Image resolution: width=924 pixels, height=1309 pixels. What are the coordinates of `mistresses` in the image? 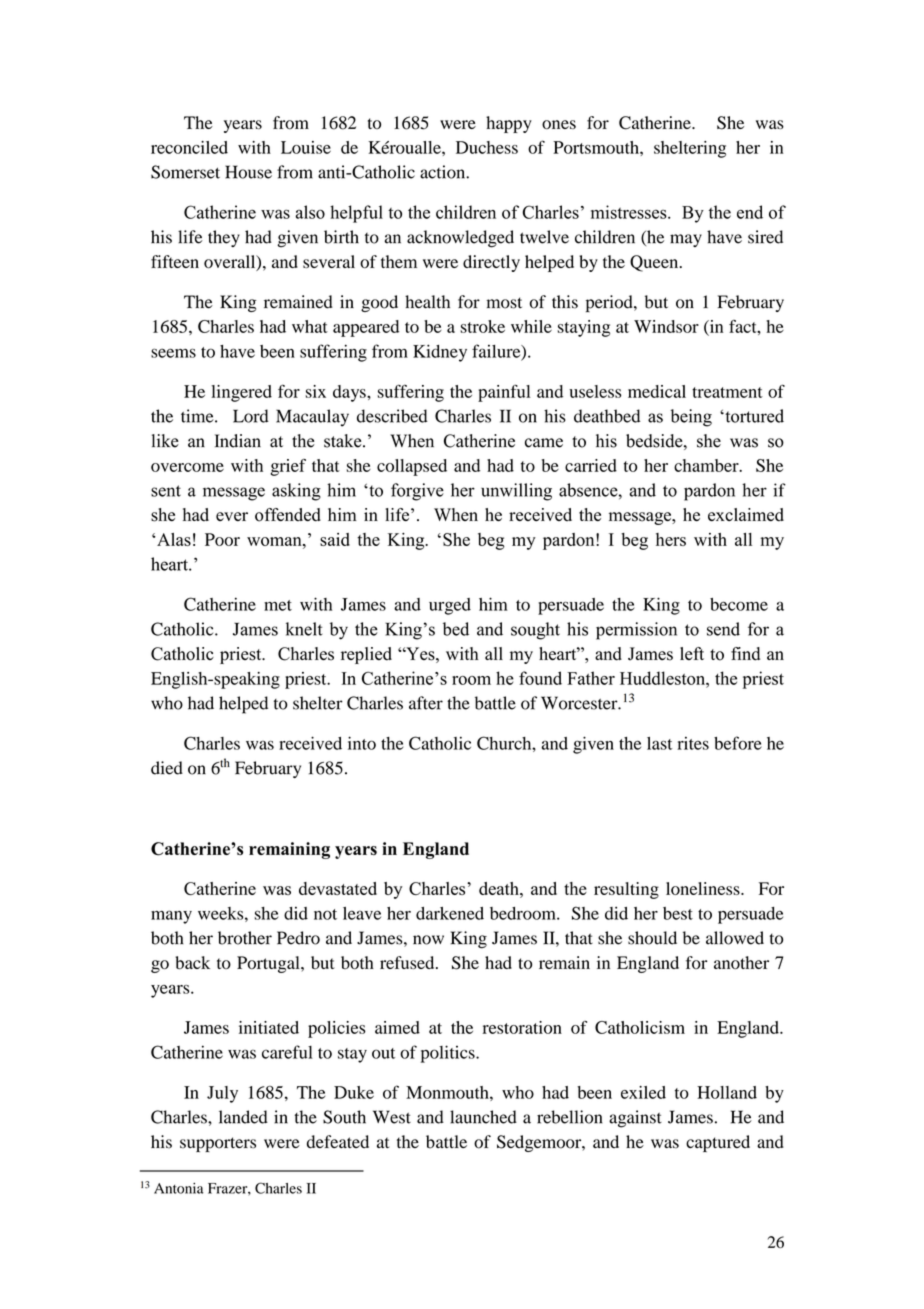 It's located at (630, 212).
